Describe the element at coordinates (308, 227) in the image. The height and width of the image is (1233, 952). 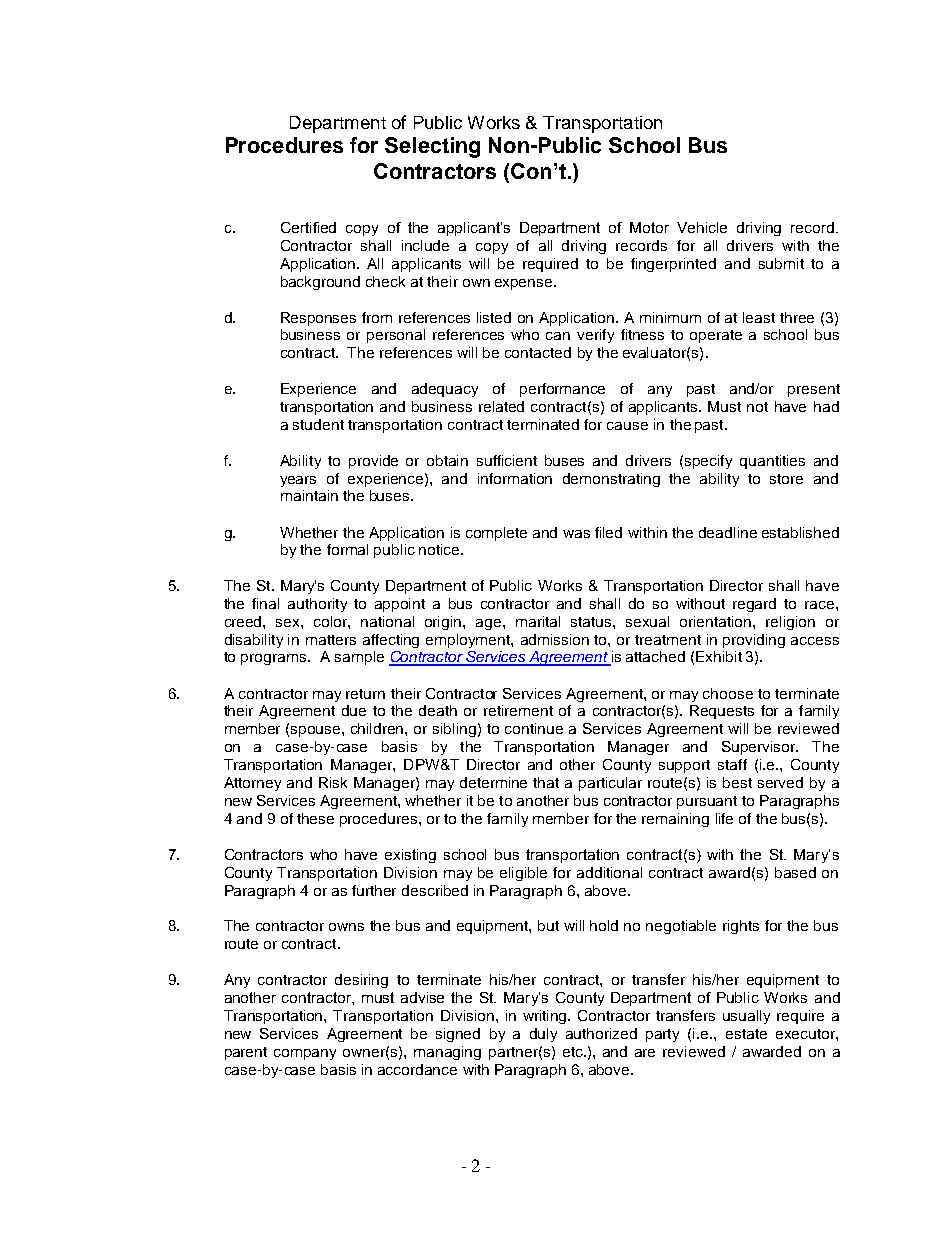
I see `Certified` at that location.
